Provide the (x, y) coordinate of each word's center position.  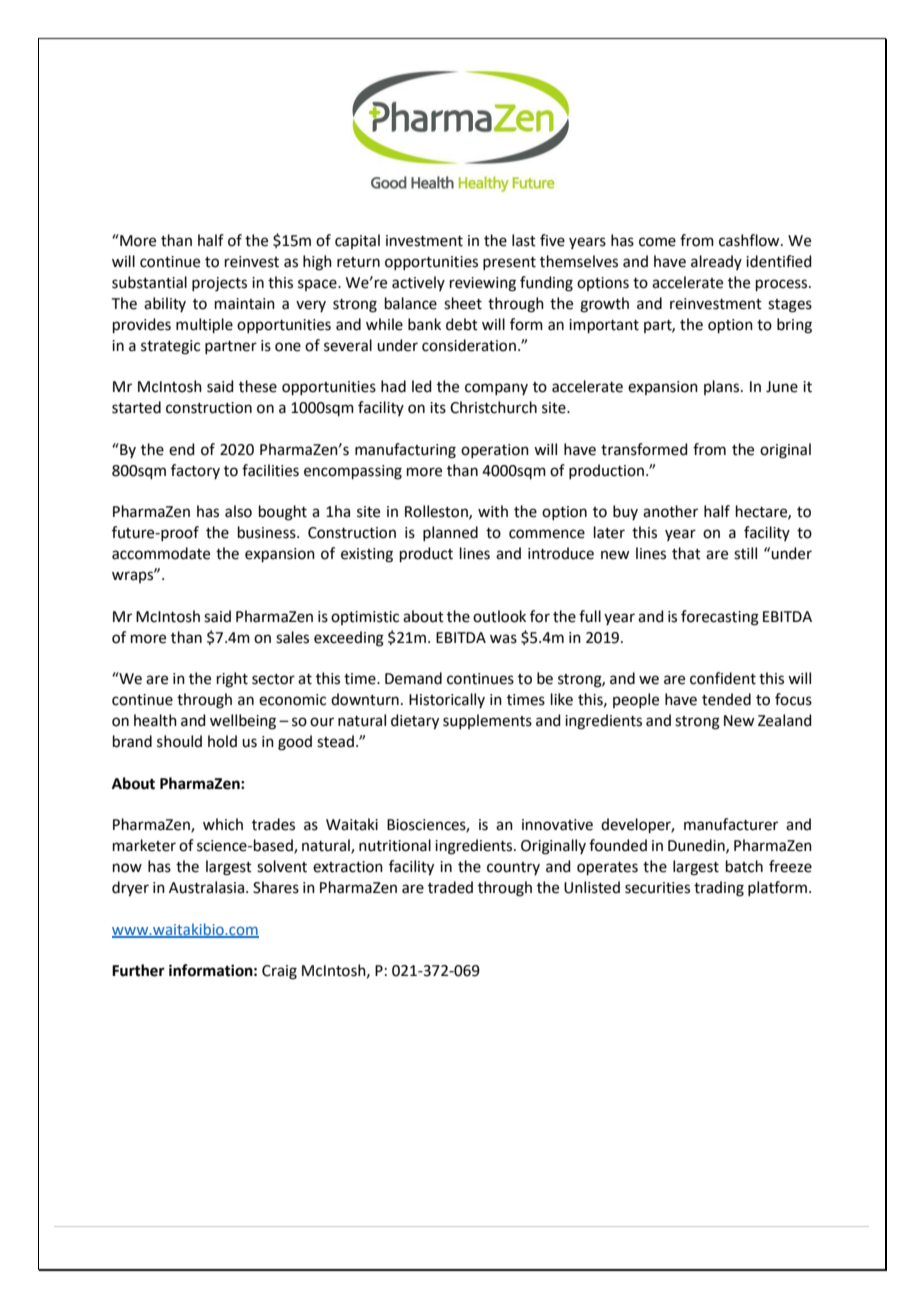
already (716, 262)
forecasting (720, 618)
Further (138, 970)
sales (292, 637)
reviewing (483, 284)
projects (219, 284)
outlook (499, 616)
